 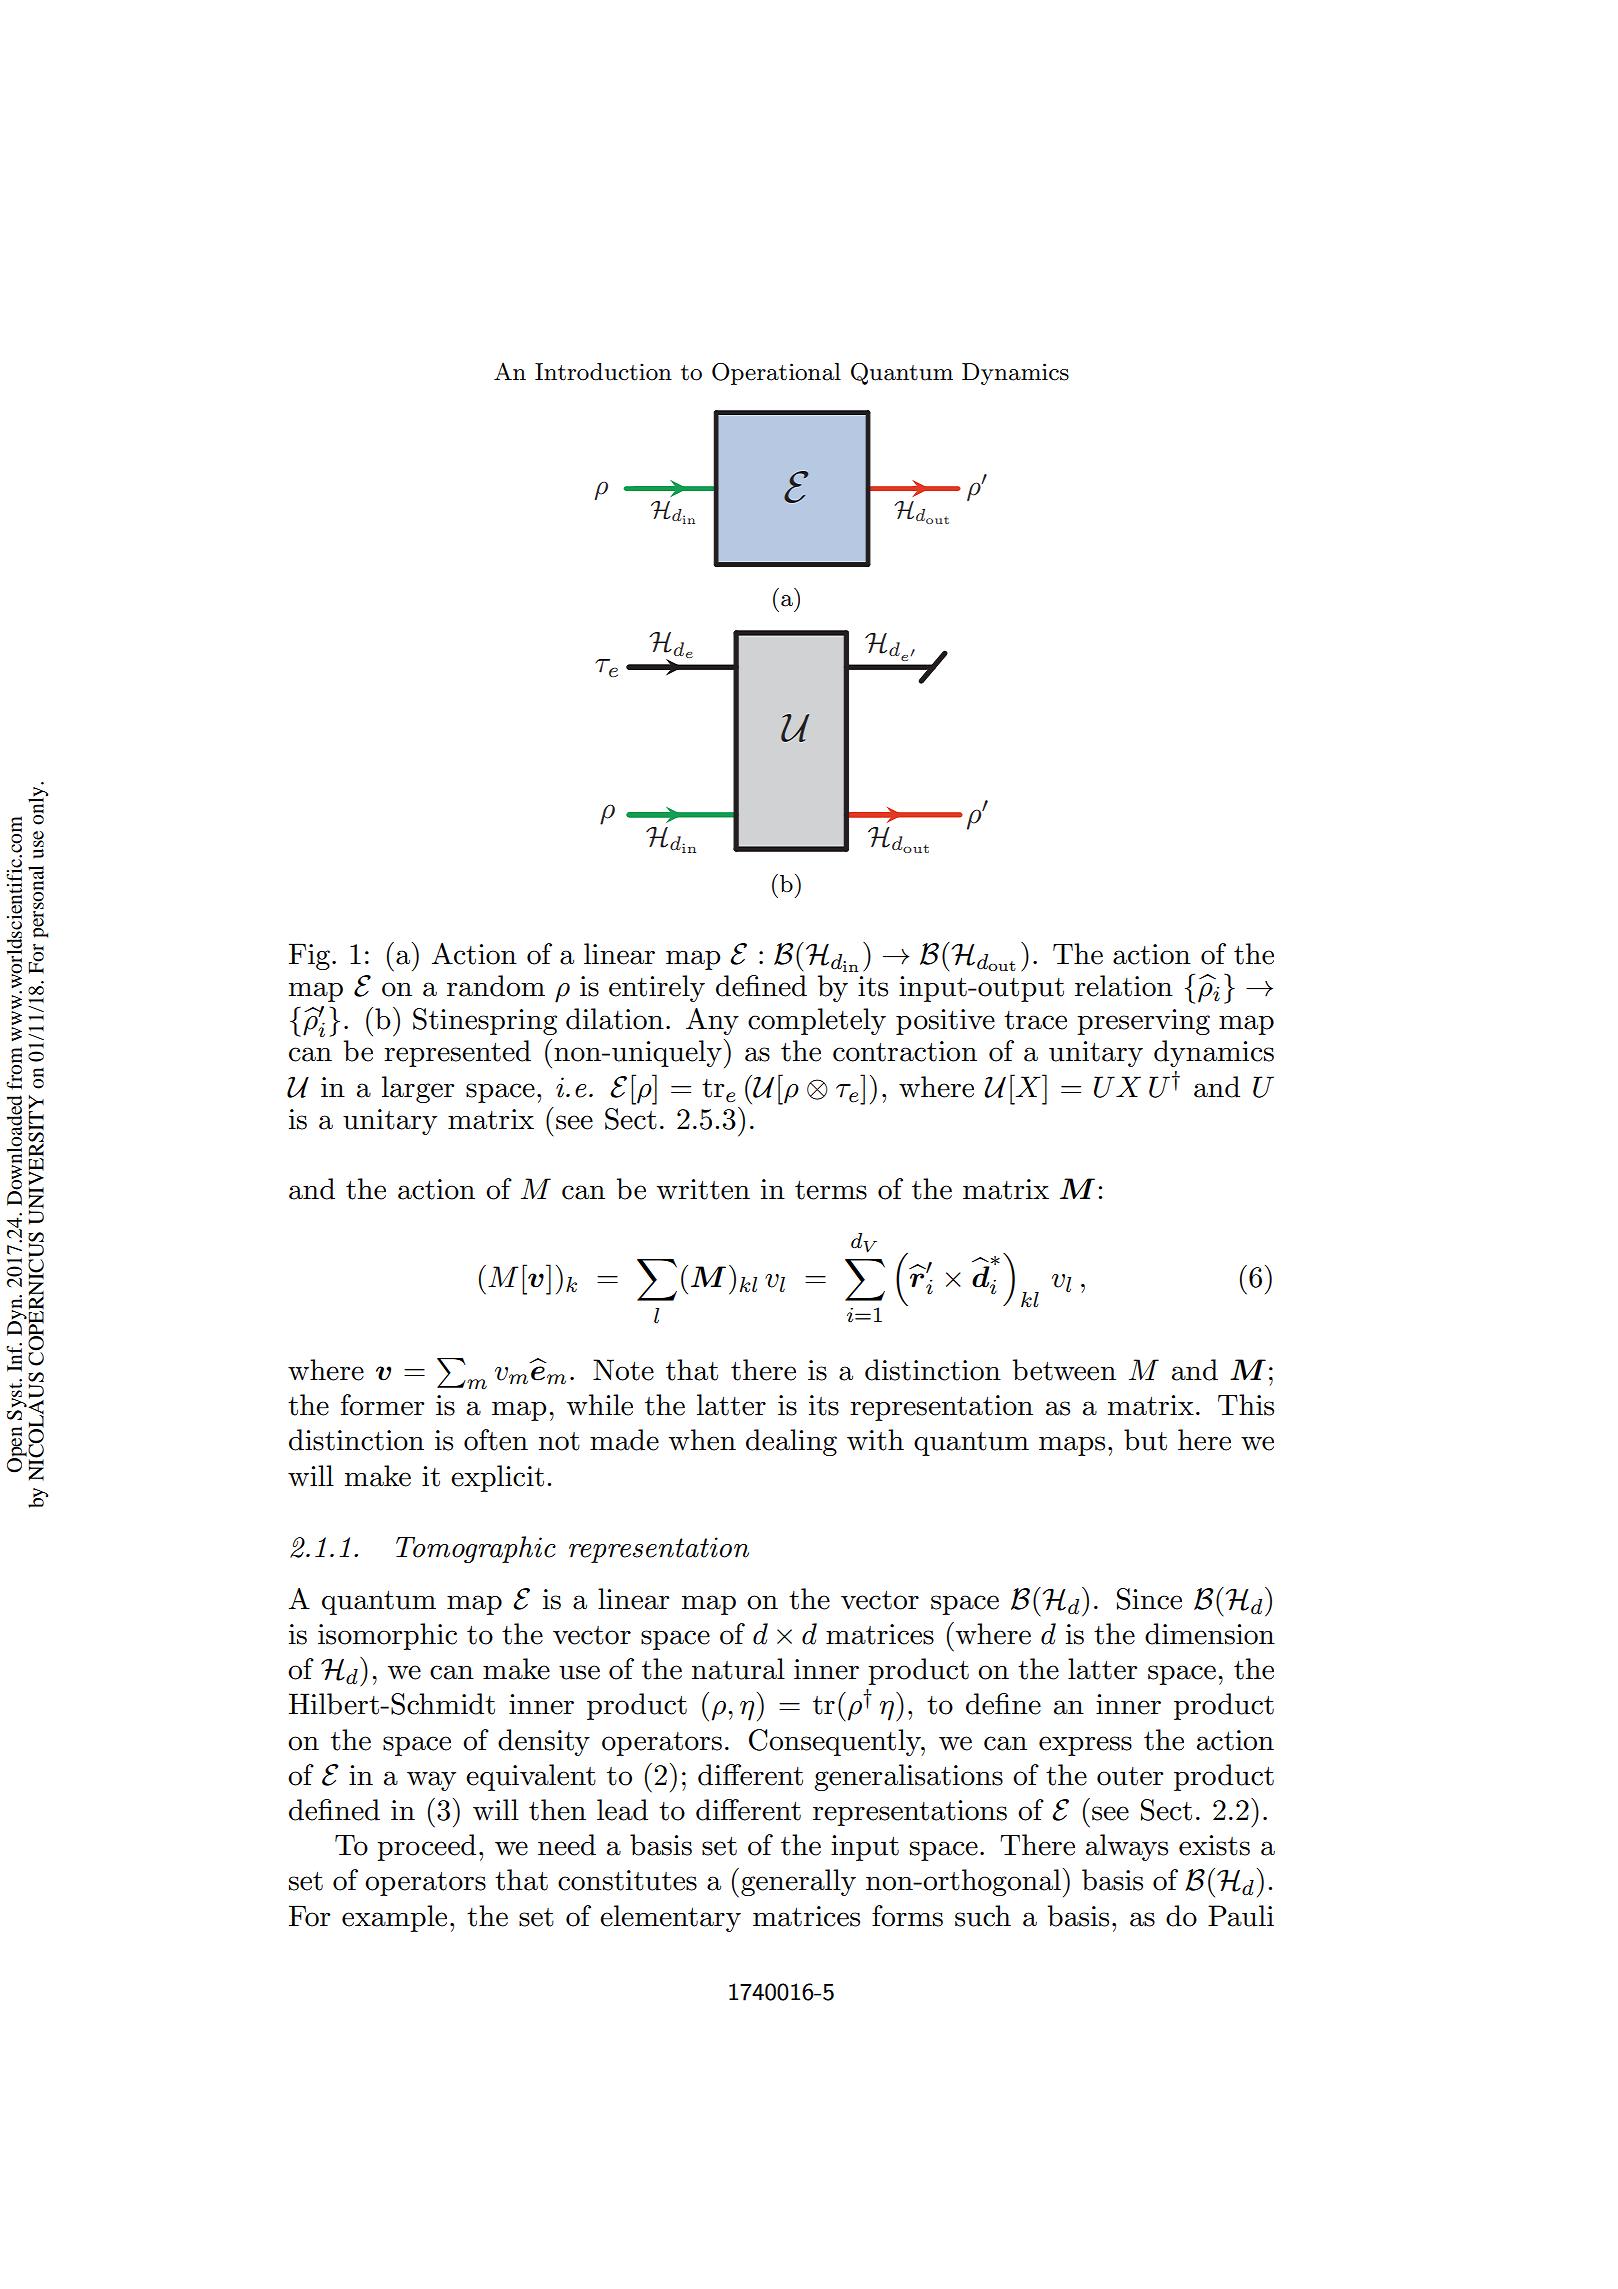 I want to click on preserving, so click(x=1143, y=1022).
